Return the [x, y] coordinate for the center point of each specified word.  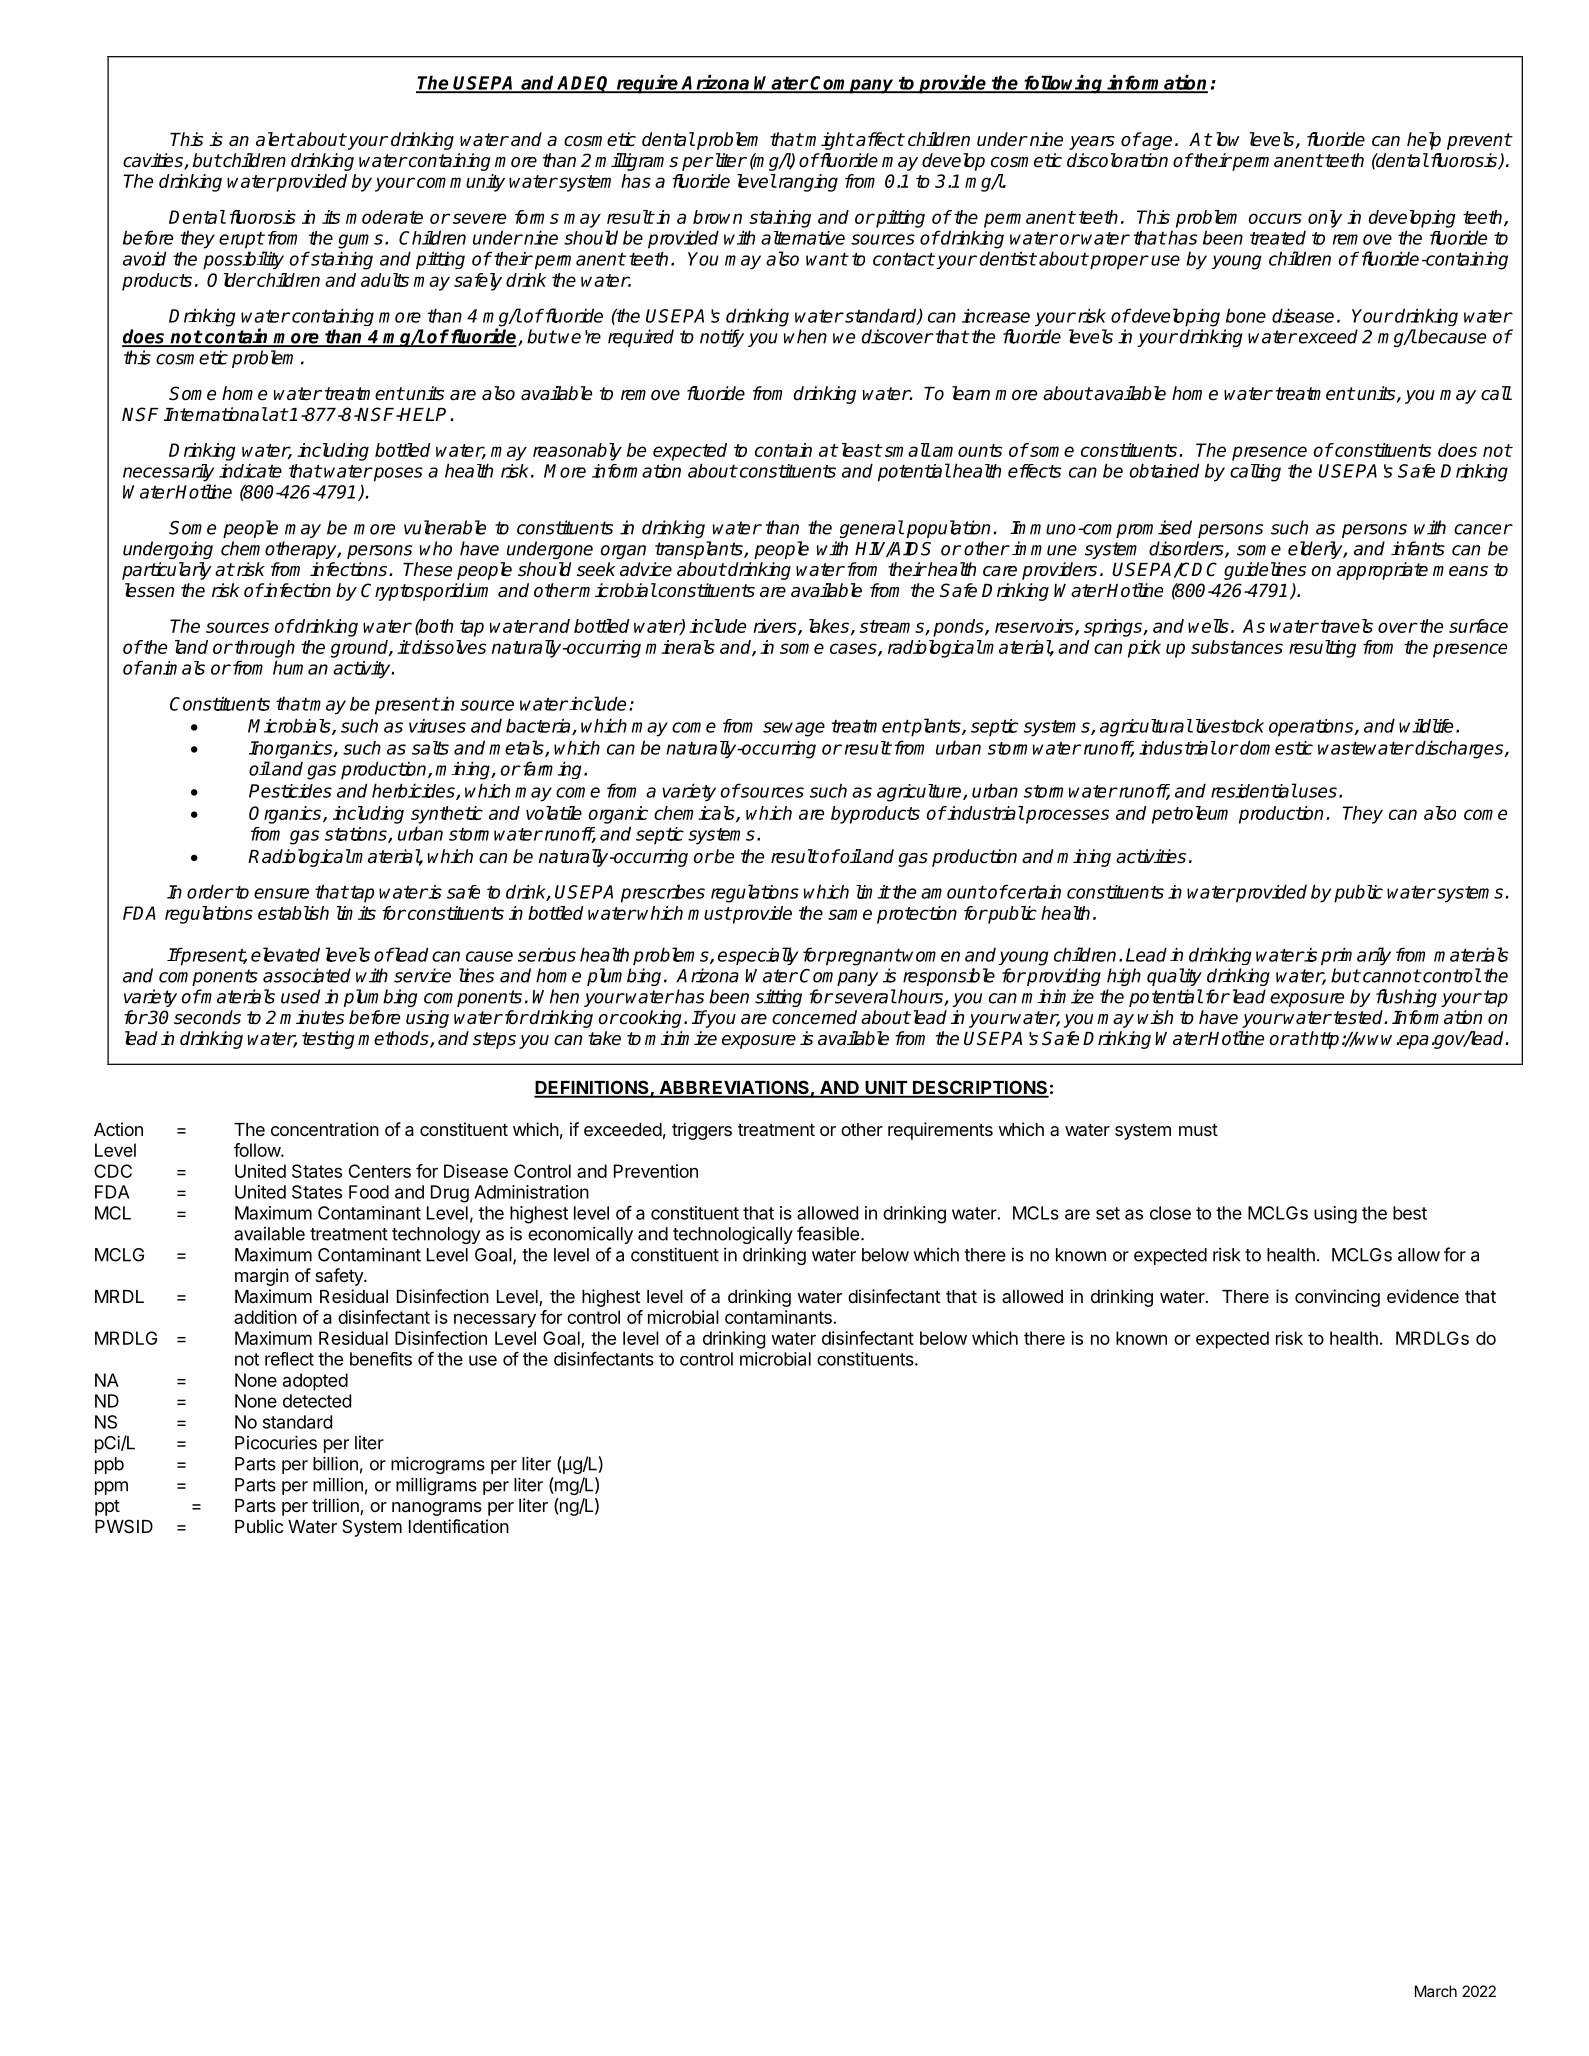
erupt [241, 240]
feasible [828, 1233]
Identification [459, 1526]
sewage [794, 729]
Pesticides [290, 791]
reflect [289, 1359]
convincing [1337, 1298]
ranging [807, 183]
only [1325, 219]
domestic [1275, 747]
